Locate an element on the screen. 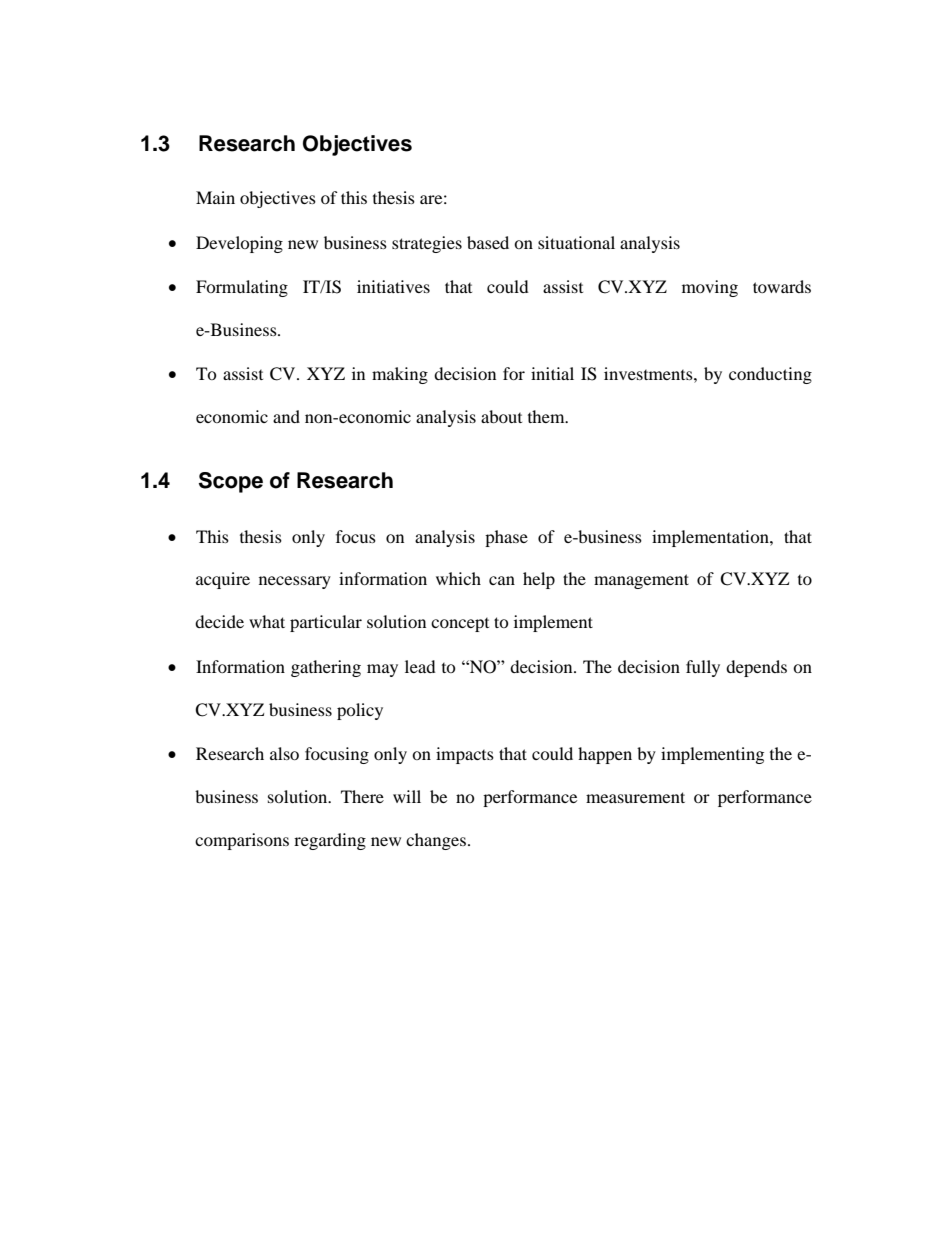 The image size is (952, 1233). measurement is located at coordinates (635, 797).
